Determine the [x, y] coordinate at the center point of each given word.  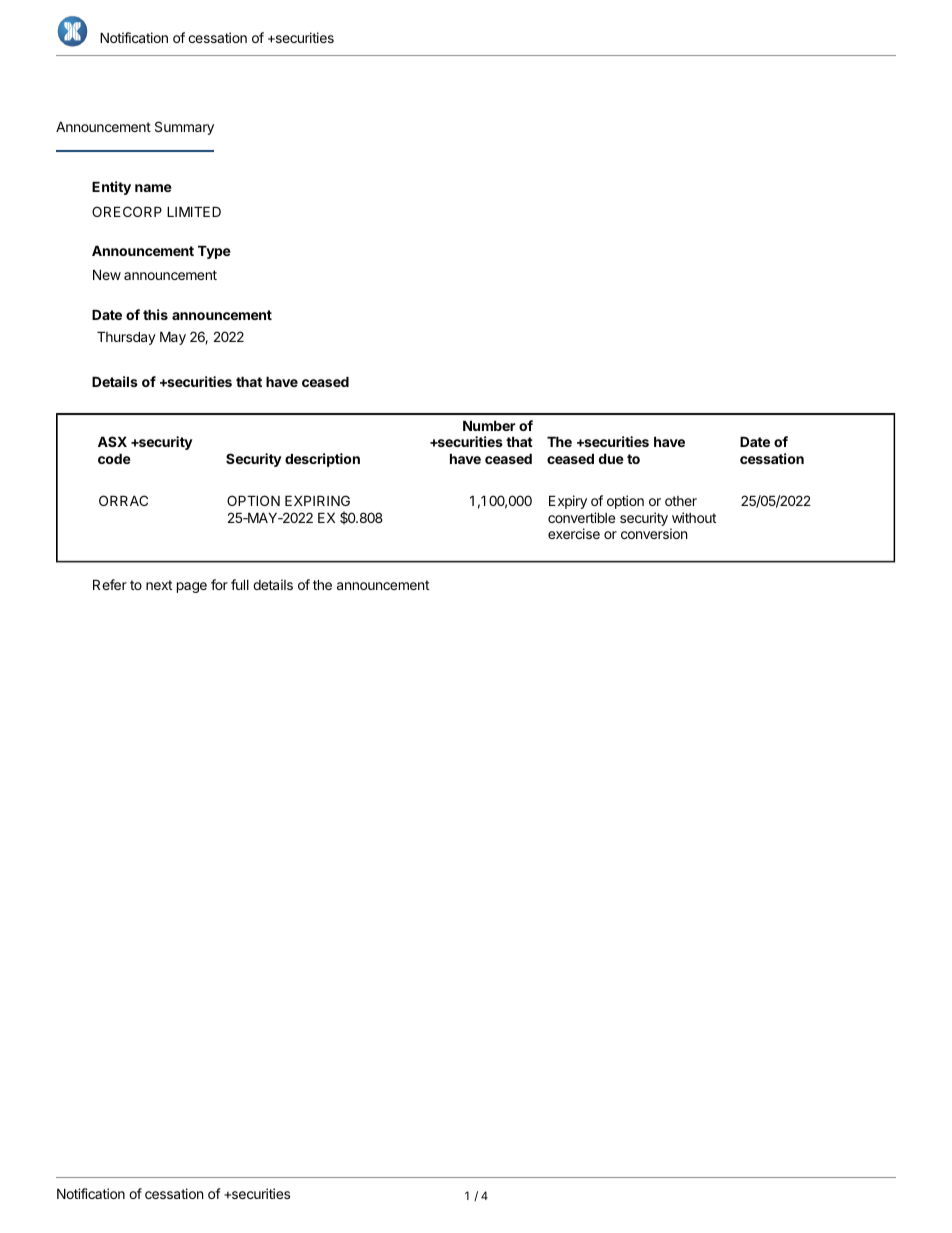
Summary [184, 128]
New [107, 274]
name [153, 188]
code [114, 458]
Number [489, 425]
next [159, 585]
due [611, 458]
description [322, 460]
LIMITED [194, 211]
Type [214, 252]
